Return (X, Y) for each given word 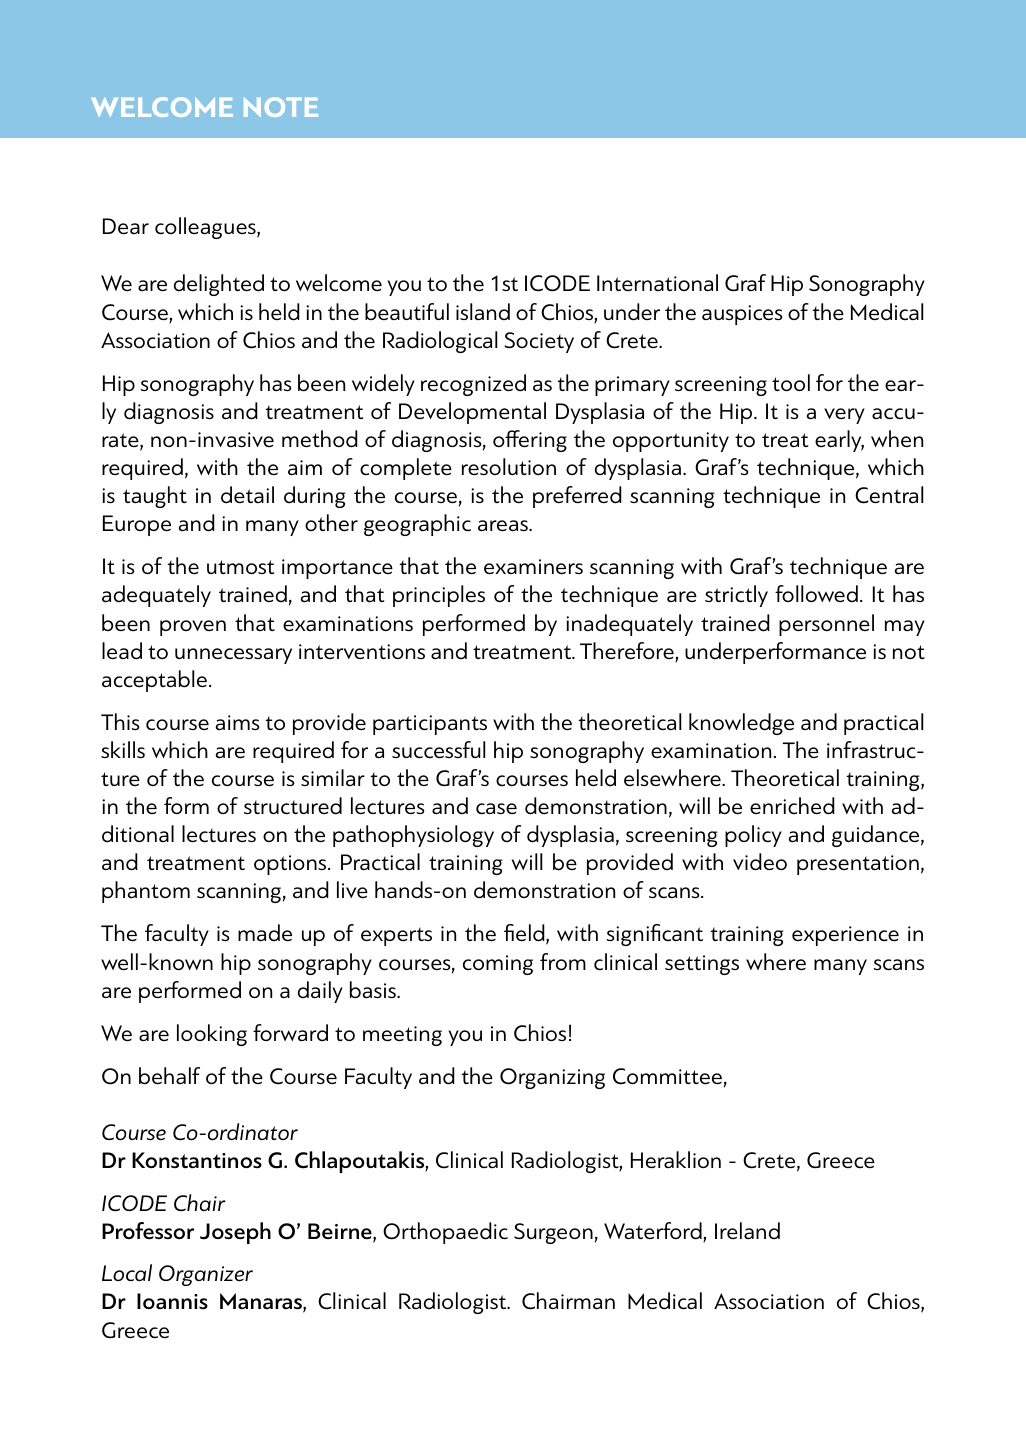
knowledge (741, 724)
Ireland (747, 1231)
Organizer (206, 1275)
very (844, 416)
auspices (742, 315)
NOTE (281, 107)
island (483, 312)
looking (212, 1035)
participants (430, 725)
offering (530, 441)
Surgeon (553, 1233)
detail (247, 495)
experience (845, 936)
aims (238, 723)
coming (498, 965)
